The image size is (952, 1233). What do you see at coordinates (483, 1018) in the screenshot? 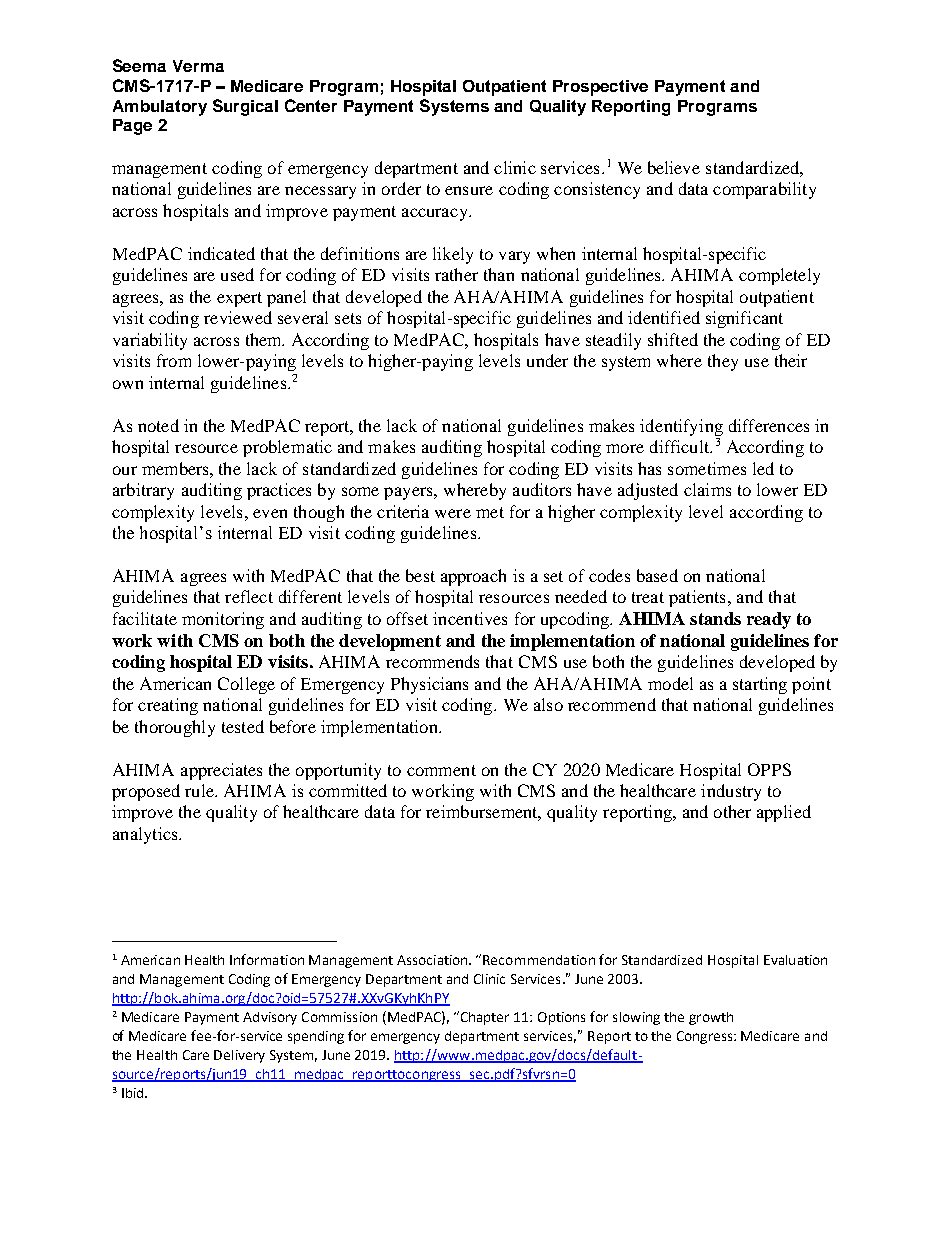
I see `Chapter` at bounding box center [483, 1018].
